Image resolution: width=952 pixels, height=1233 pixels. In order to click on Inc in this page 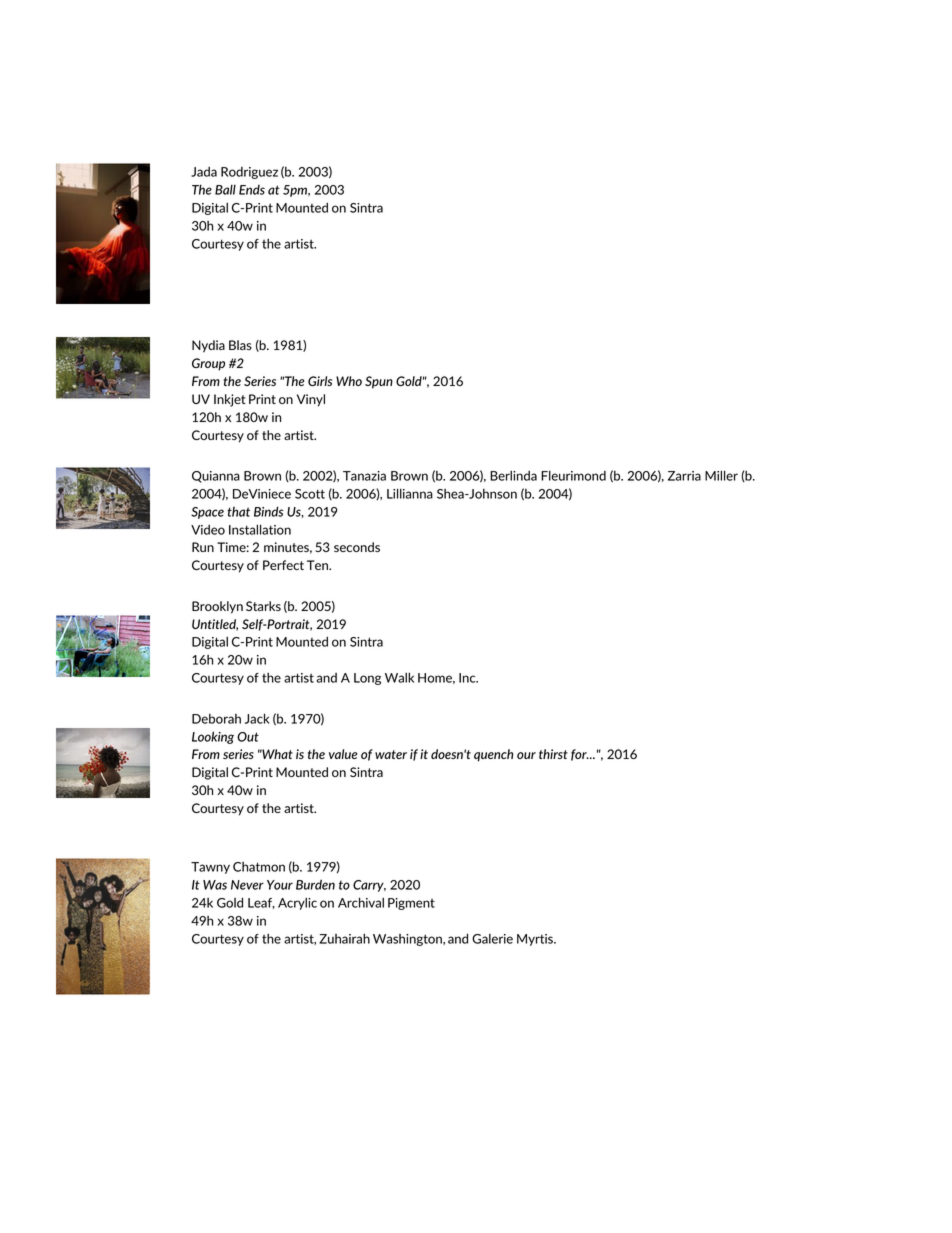, I will do `click(468, 678)`.
